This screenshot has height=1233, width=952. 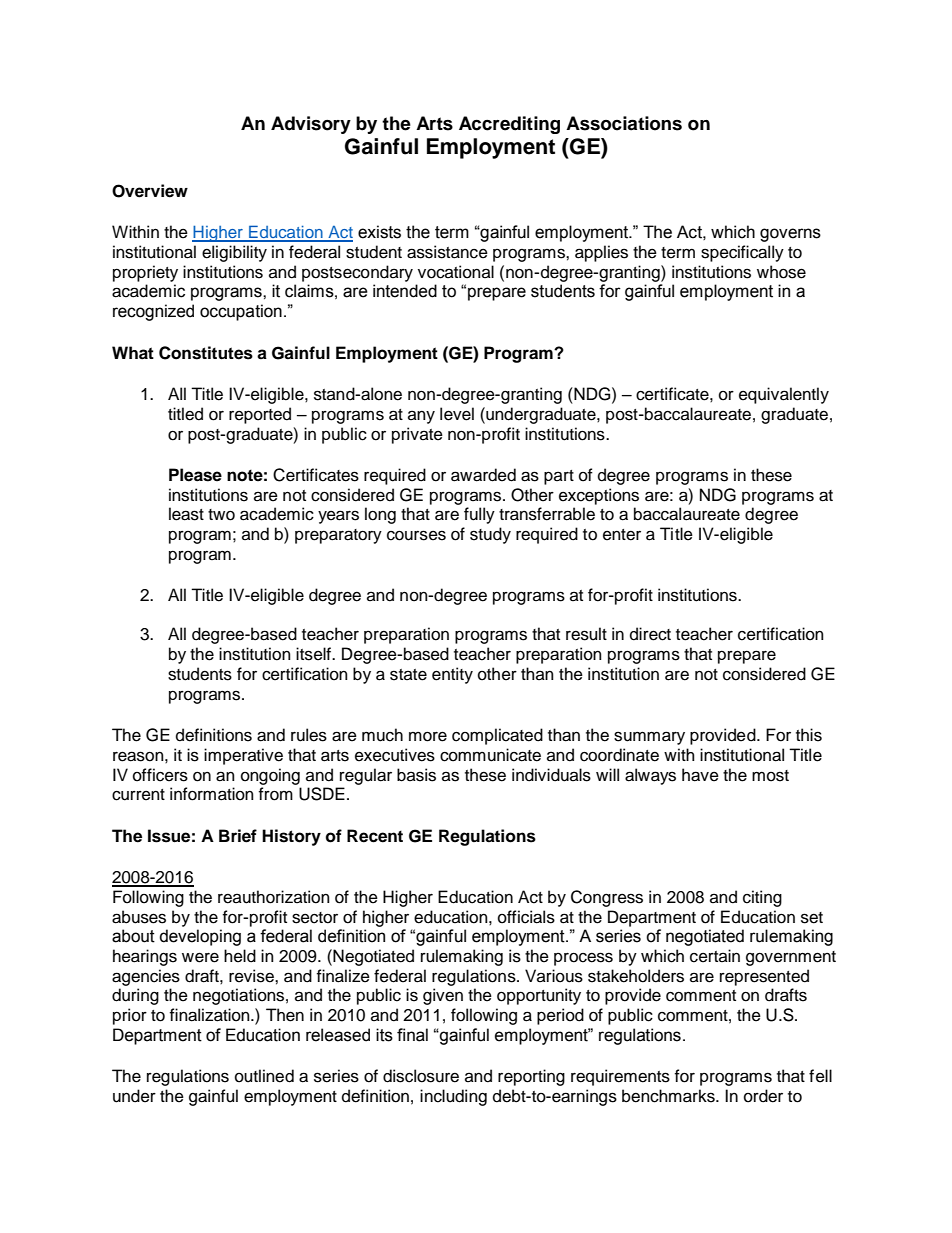 I want to click on Constitutes, so click(x=206, y=353).
